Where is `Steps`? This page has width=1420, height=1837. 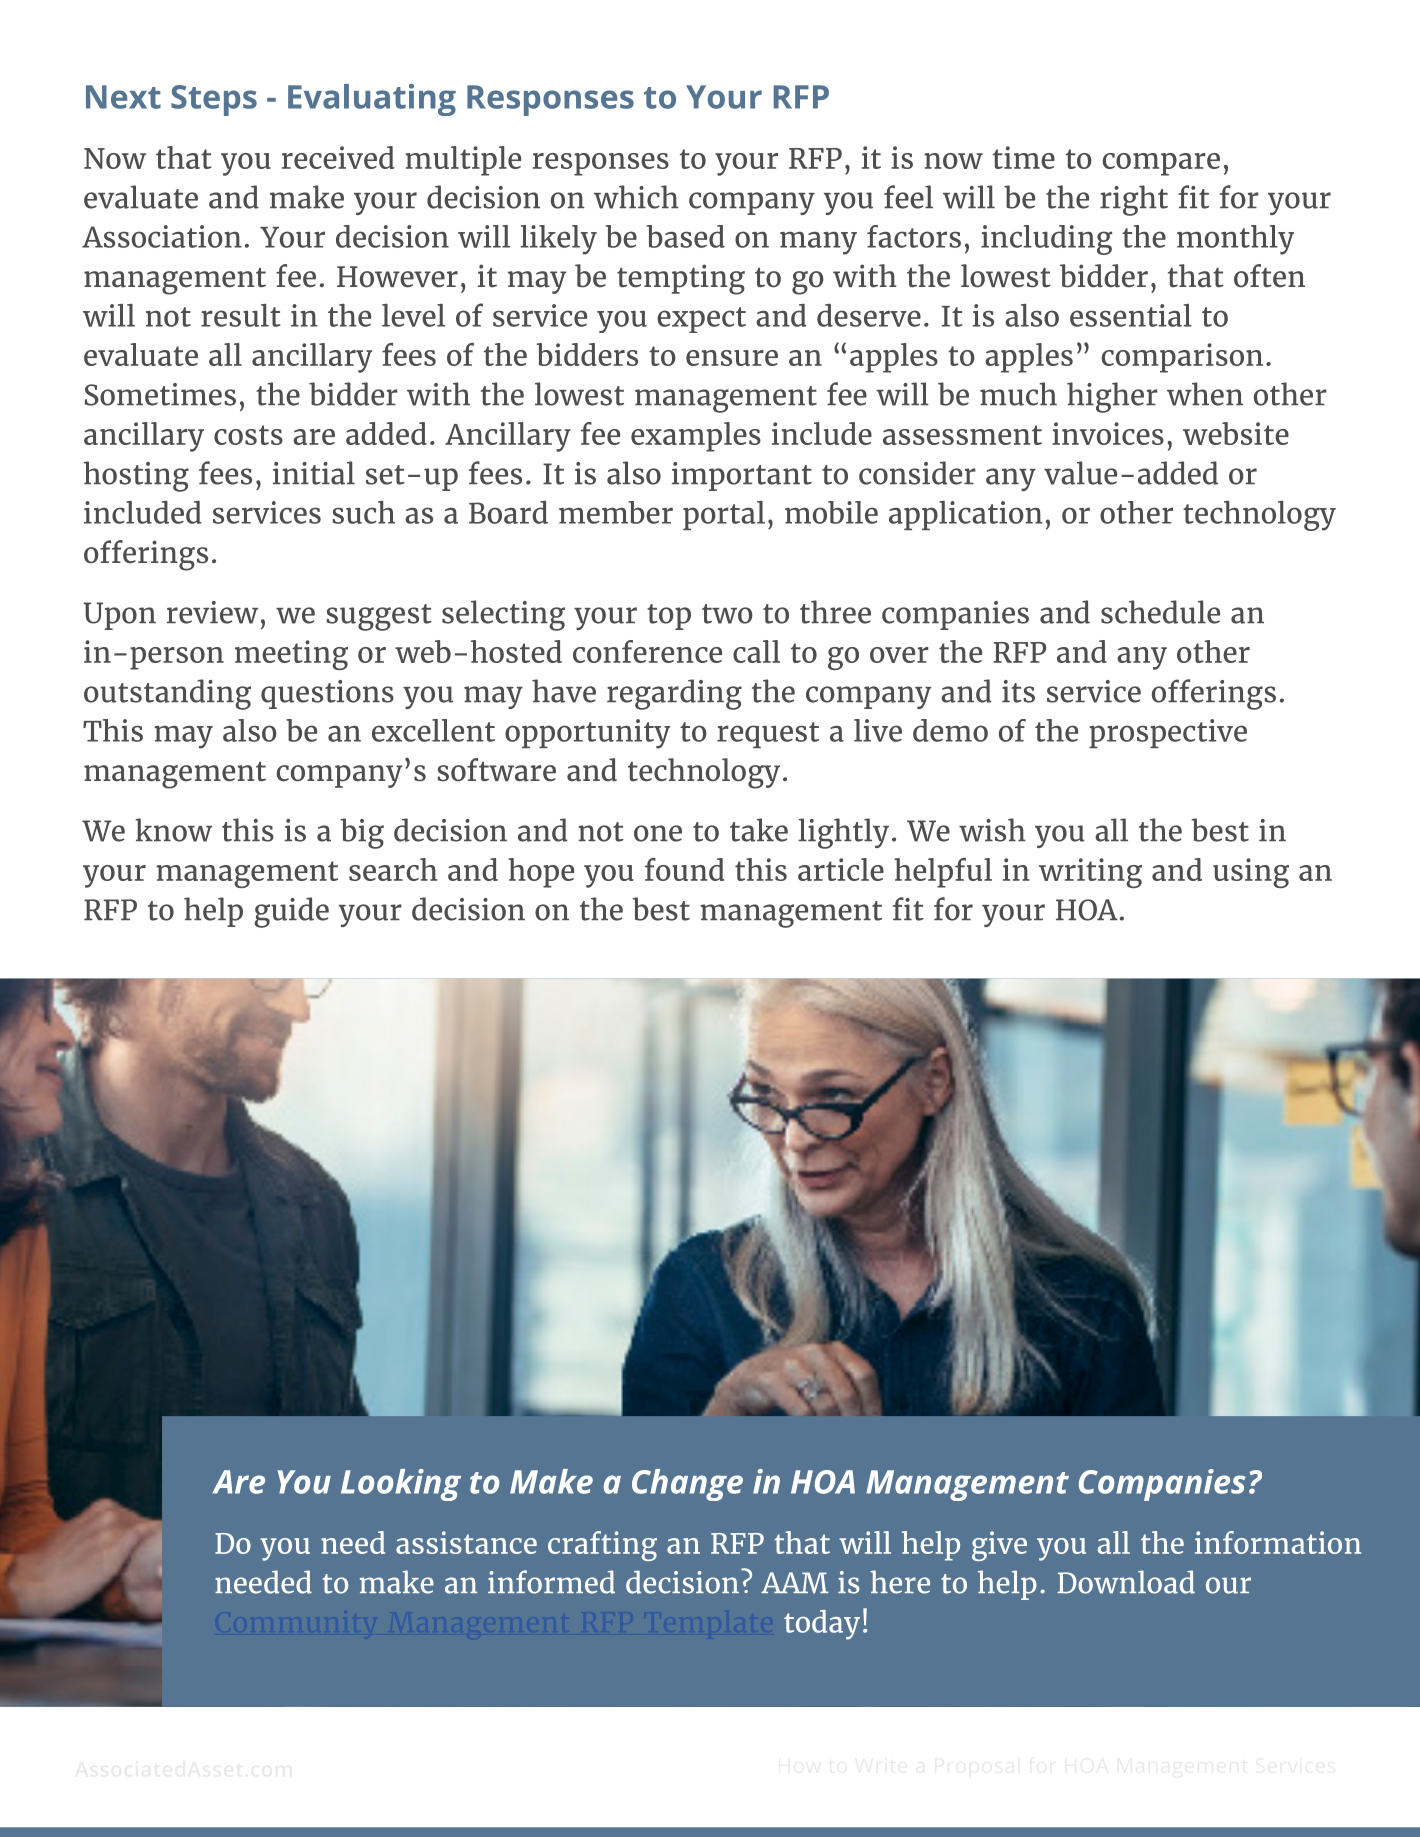 Steps is located at coordinates (214, 100).
